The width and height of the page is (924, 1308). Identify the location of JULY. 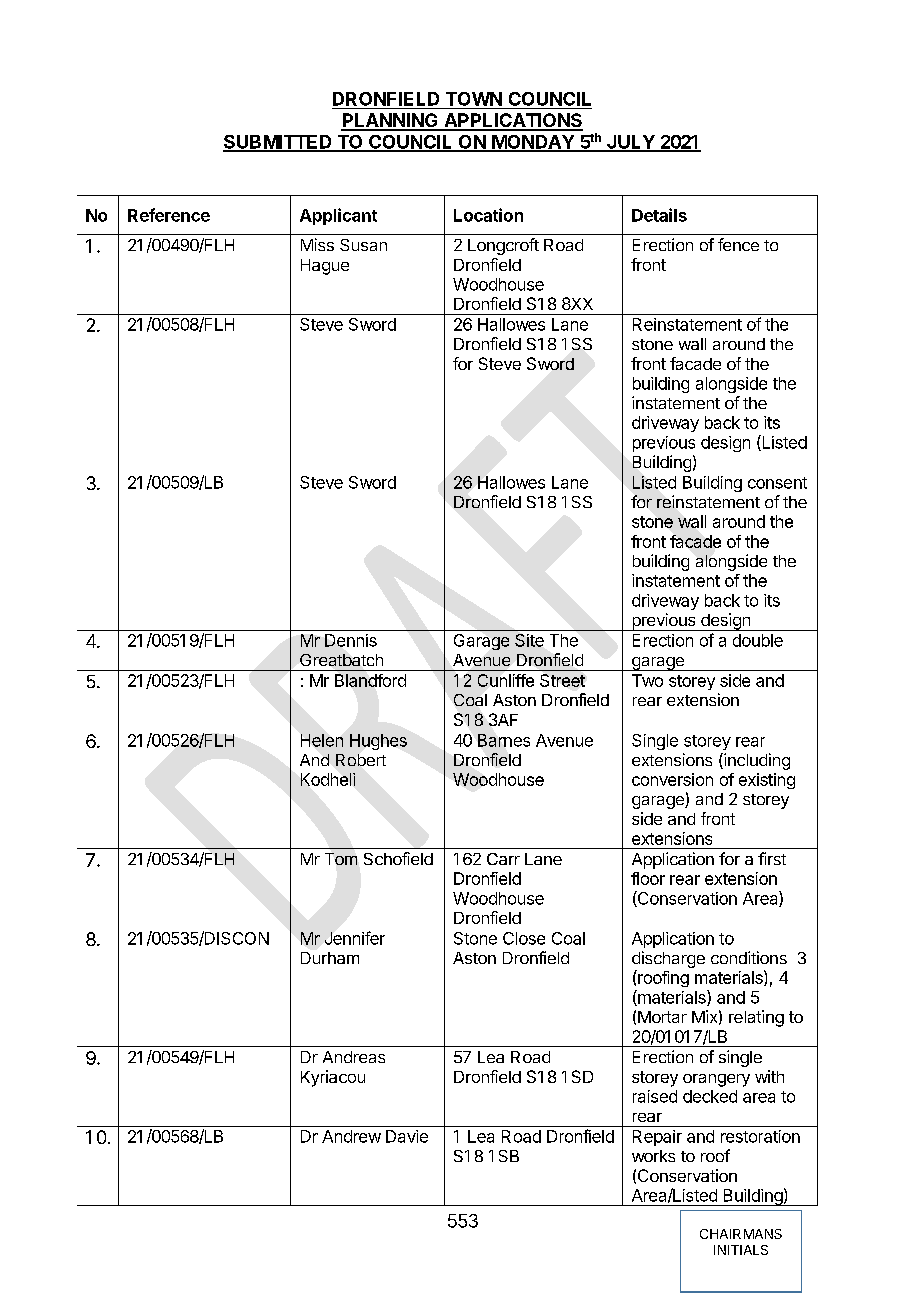
(631, 143).
